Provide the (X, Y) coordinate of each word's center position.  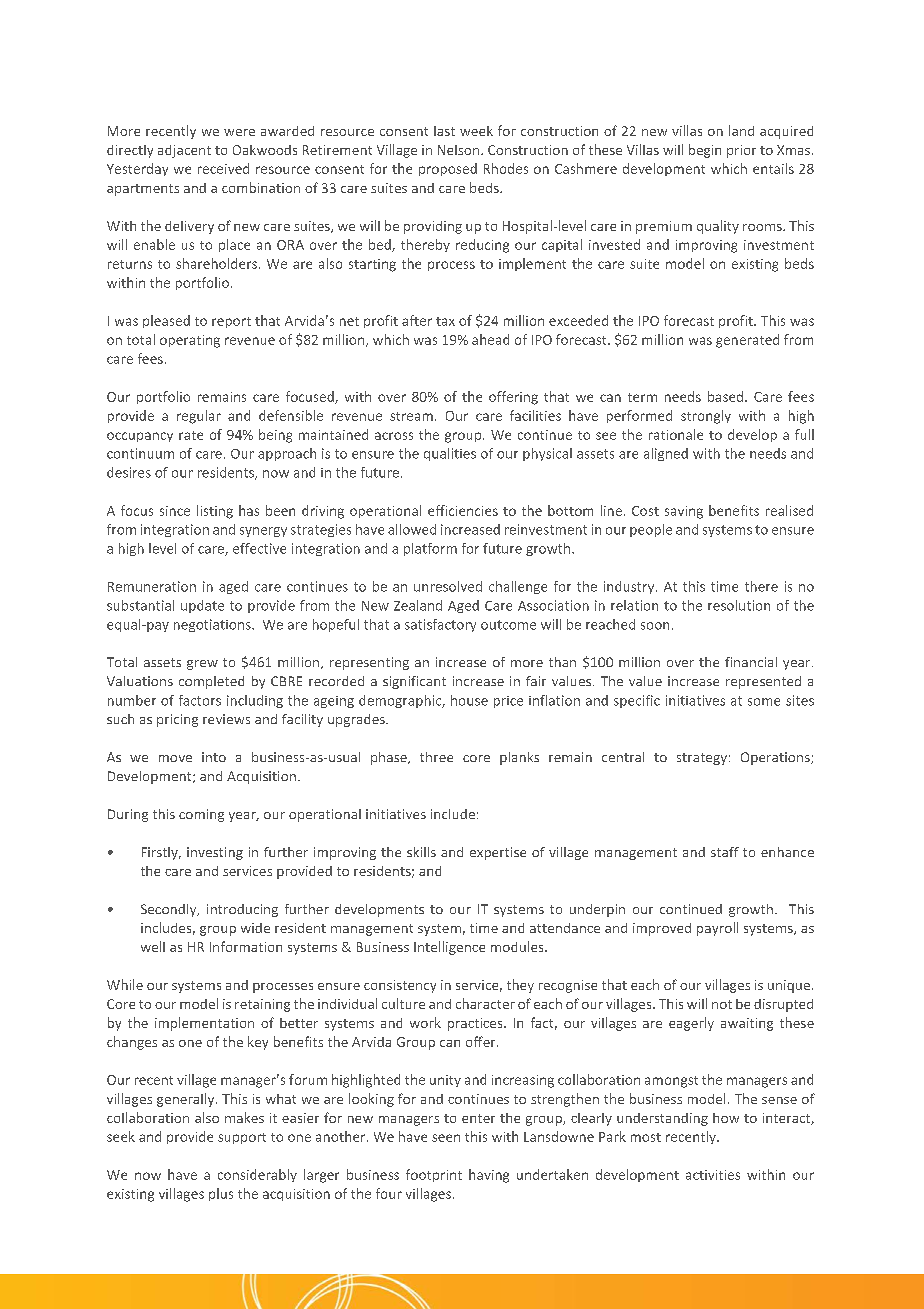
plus (221, 1194)
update (202, 606)
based (727, 396)
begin (705, 151)
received (223, 168)
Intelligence (449, 948)
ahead (490, 339)
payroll (717, 929)
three (436, 757)
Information (246, 946)
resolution (739, 605)
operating (190, 341)
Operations (776, 758)
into (214, 757)
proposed (448, 169)
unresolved (448, 586)
